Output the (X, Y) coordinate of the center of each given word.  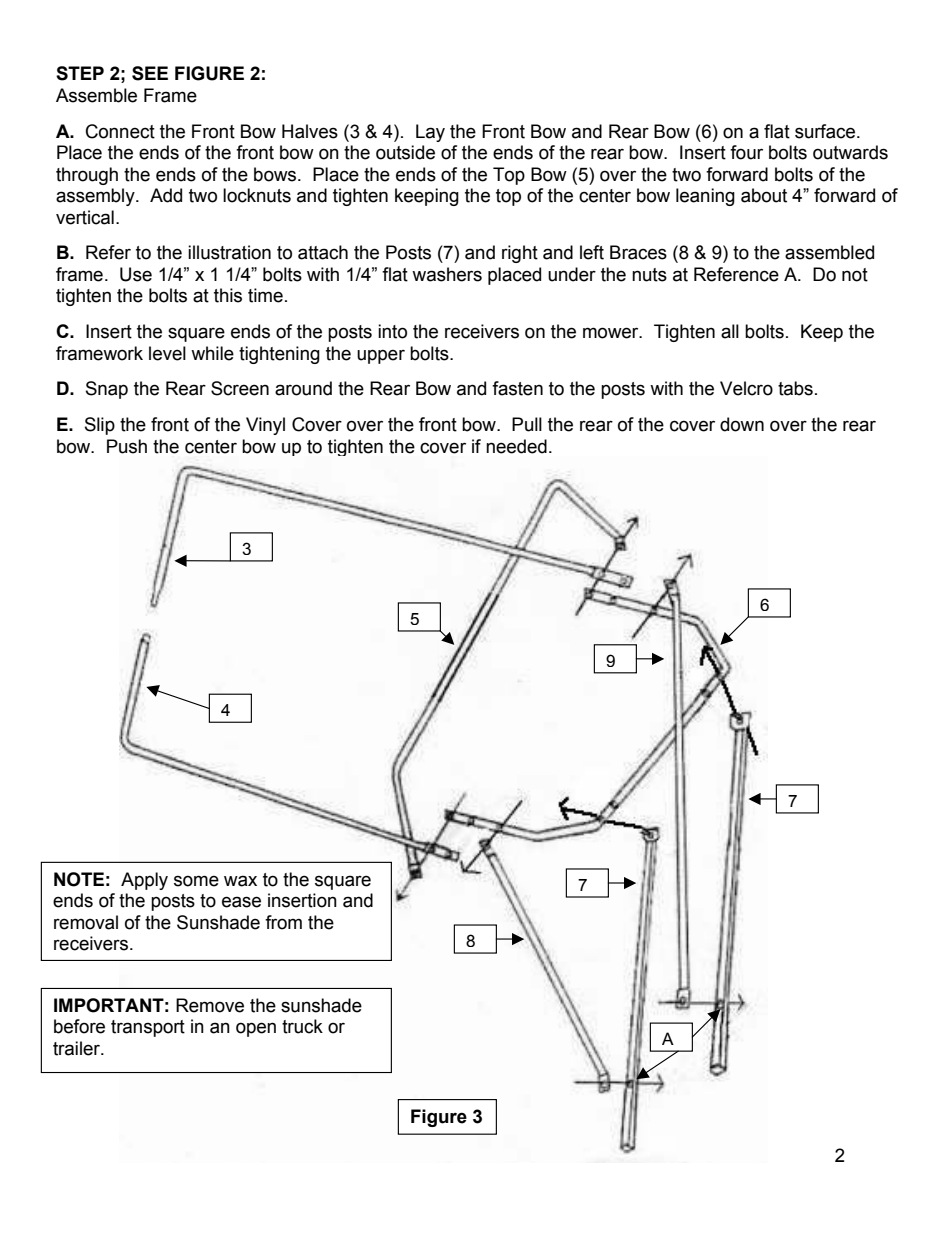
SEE (150, 73)
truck (302, 1026)
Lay (430, 133)
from (283, 922)
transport (148, 1028)
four (746, 152)
